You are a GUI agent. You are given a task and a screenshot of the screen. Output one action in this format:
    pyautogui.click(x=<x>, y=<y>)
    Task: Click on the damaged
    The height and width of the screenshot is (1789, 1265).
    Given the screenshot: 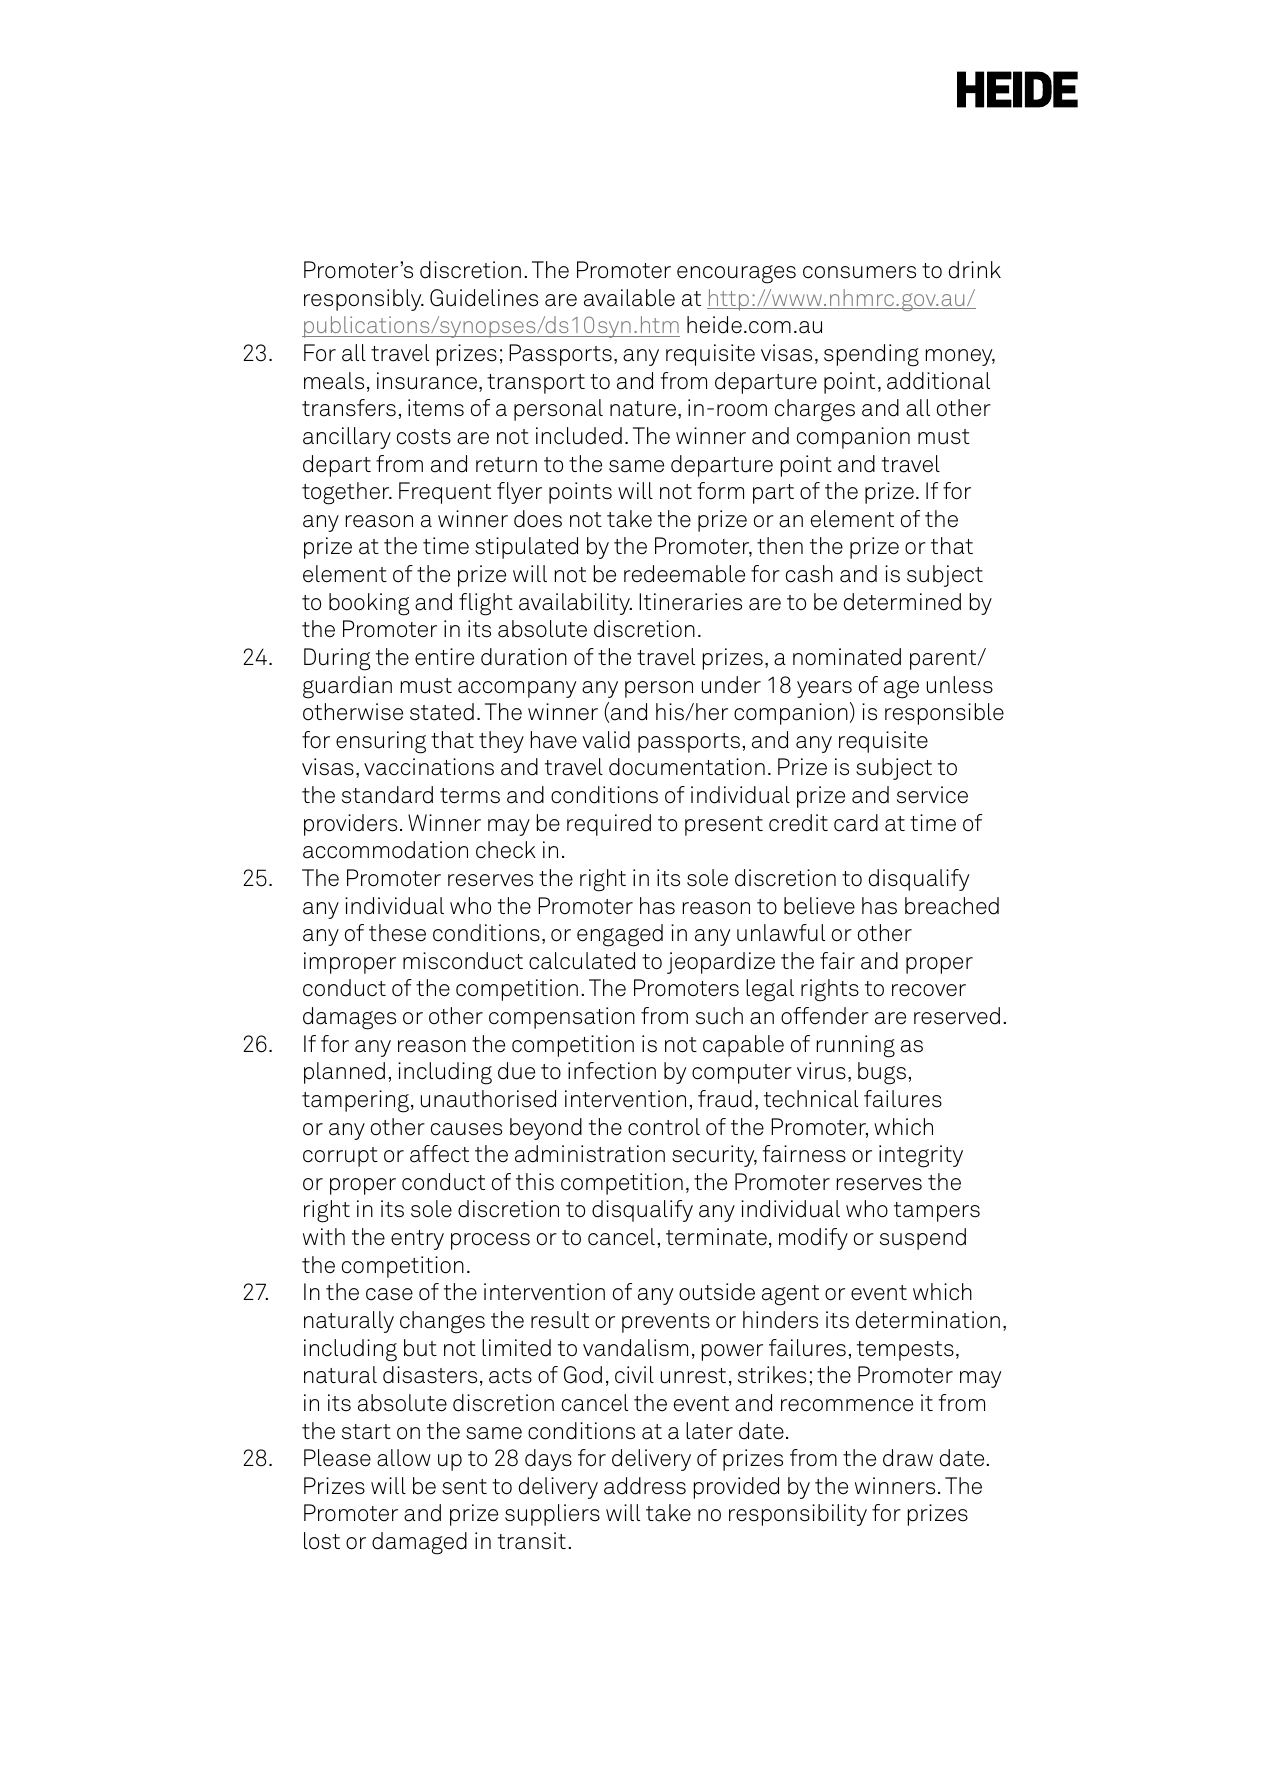 What is the action you would take?
    pyautogui.click(x=419, y=1543)
